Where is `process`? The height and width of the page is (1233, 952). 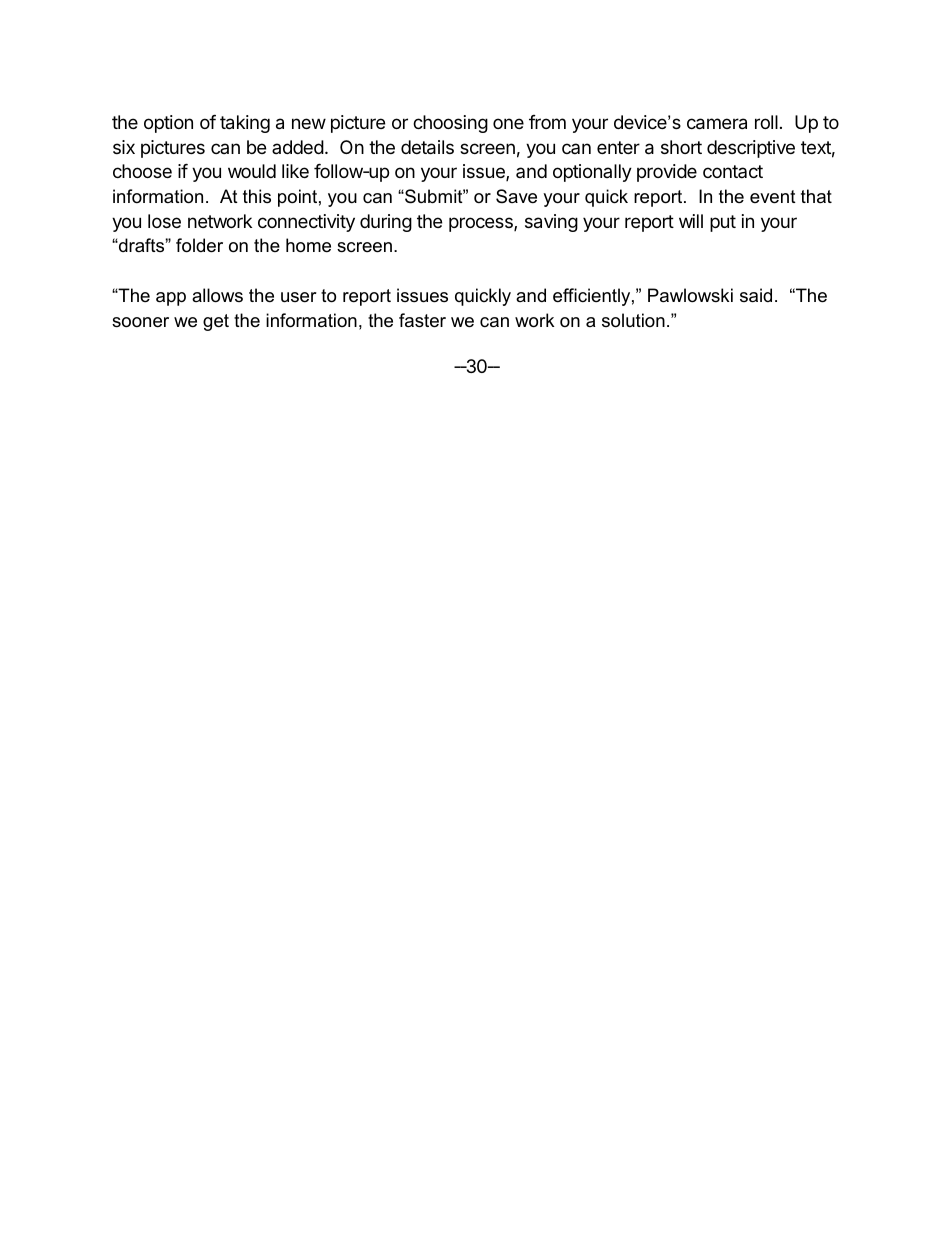
process is located at coordinates (482, 224).
